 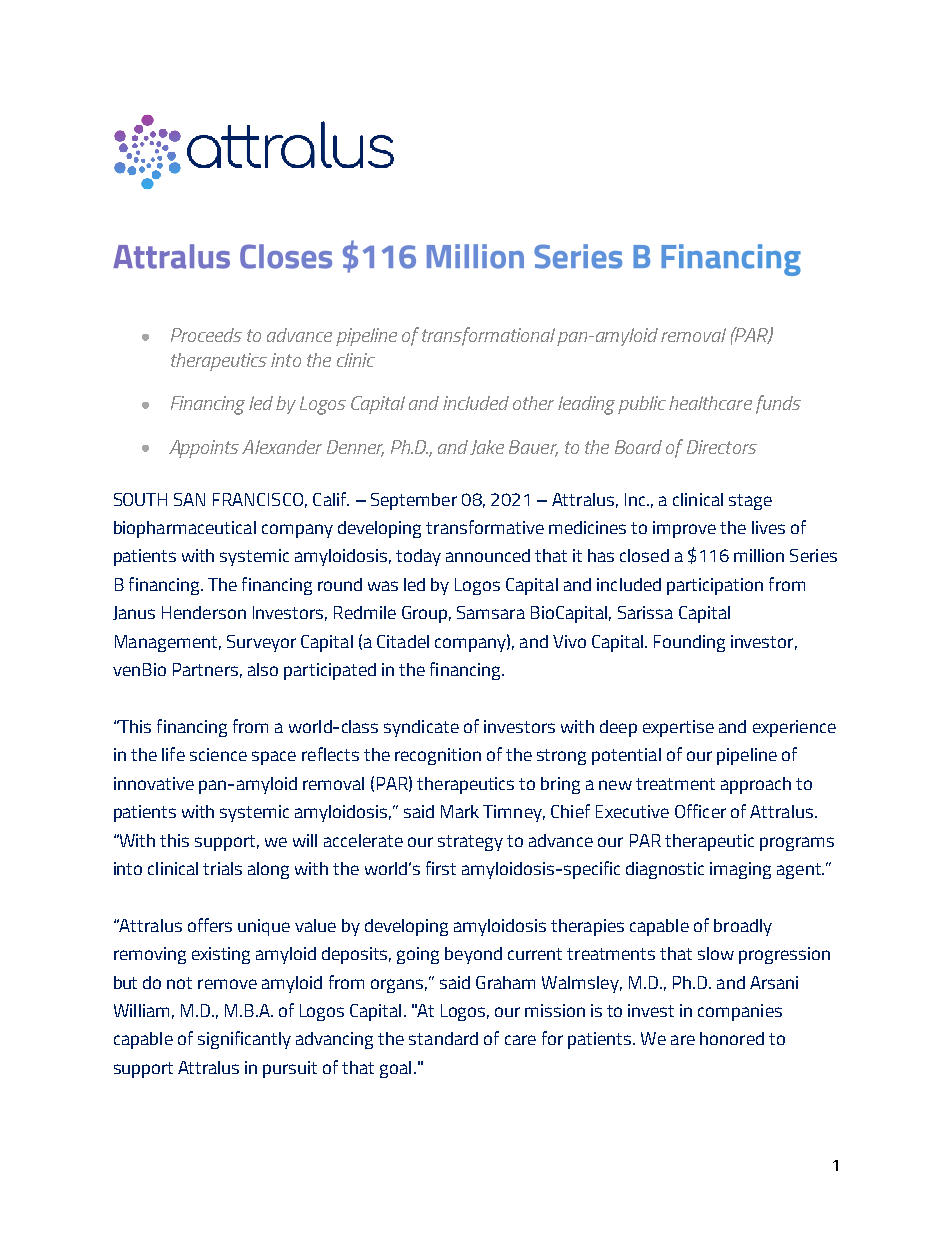 What do you see at coordinates (244, 1040) in the page?
I see `significantly` at bounding box center [244, 1040].
